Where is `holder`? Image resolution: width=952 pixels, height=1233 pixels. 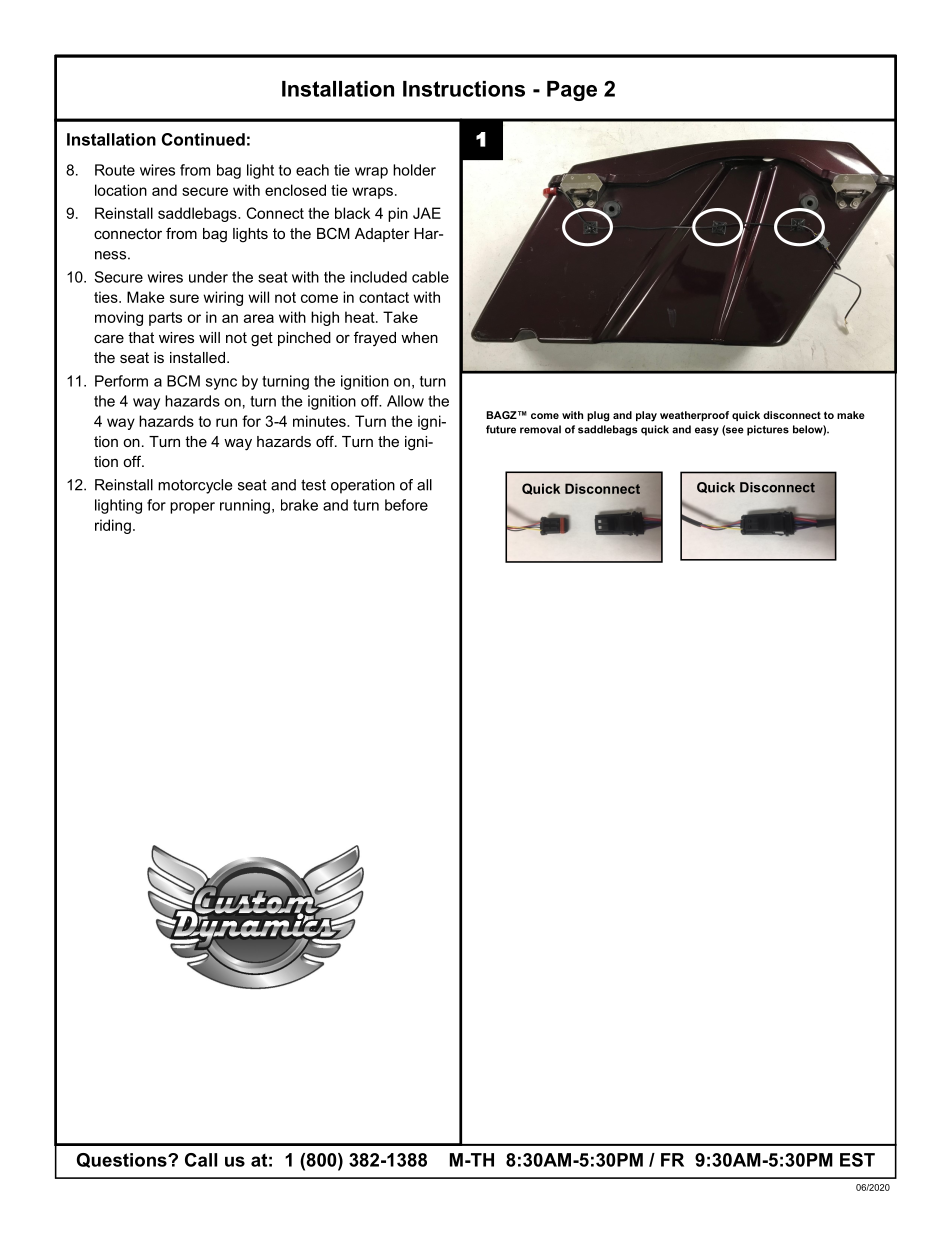 holder is located at coordinates (414, 170).
